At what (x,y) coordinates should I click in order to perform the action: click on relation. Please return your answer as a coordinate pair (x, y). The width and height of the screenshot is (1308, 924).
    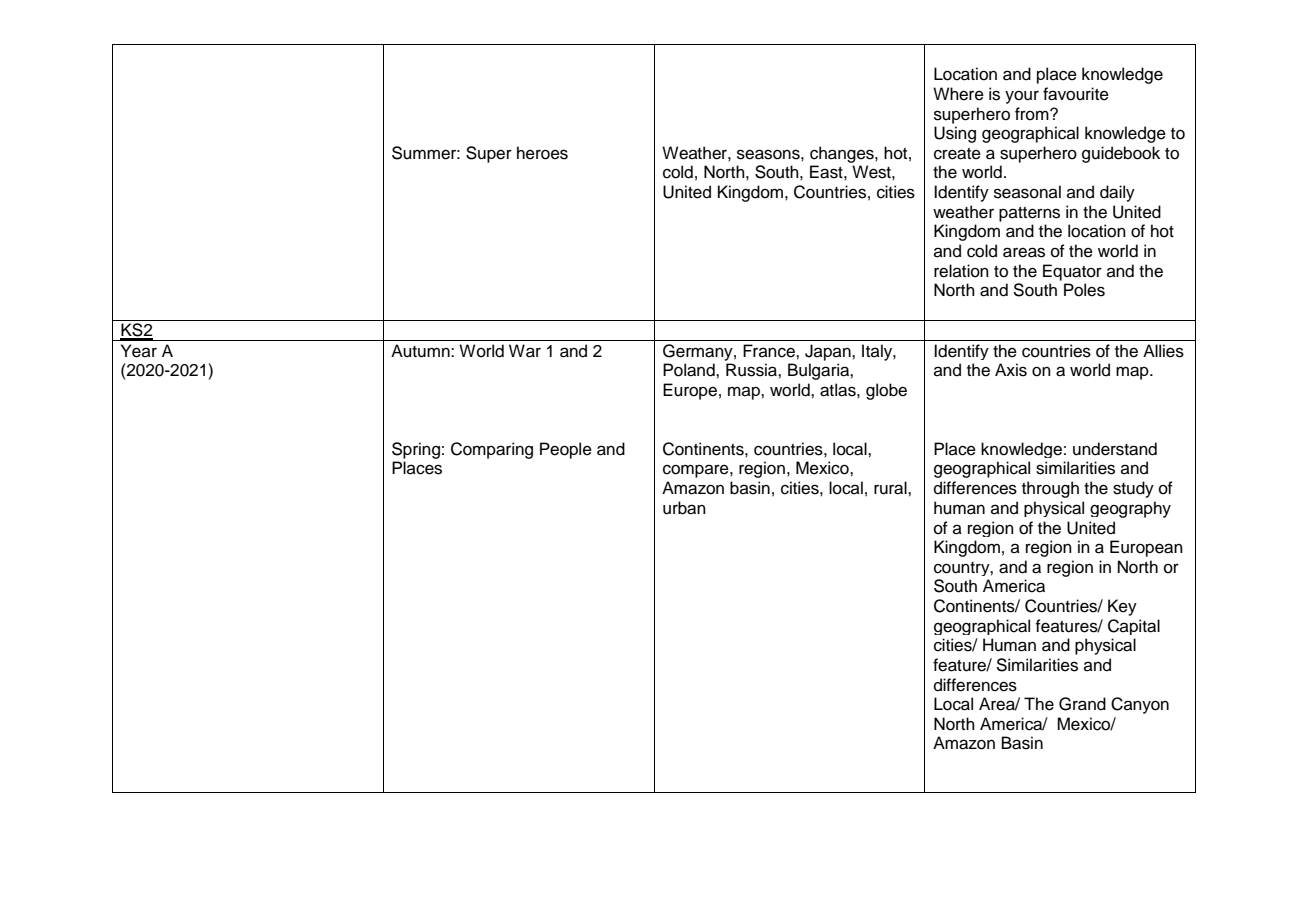
    Looking at the image, I should click on (961, 271).
